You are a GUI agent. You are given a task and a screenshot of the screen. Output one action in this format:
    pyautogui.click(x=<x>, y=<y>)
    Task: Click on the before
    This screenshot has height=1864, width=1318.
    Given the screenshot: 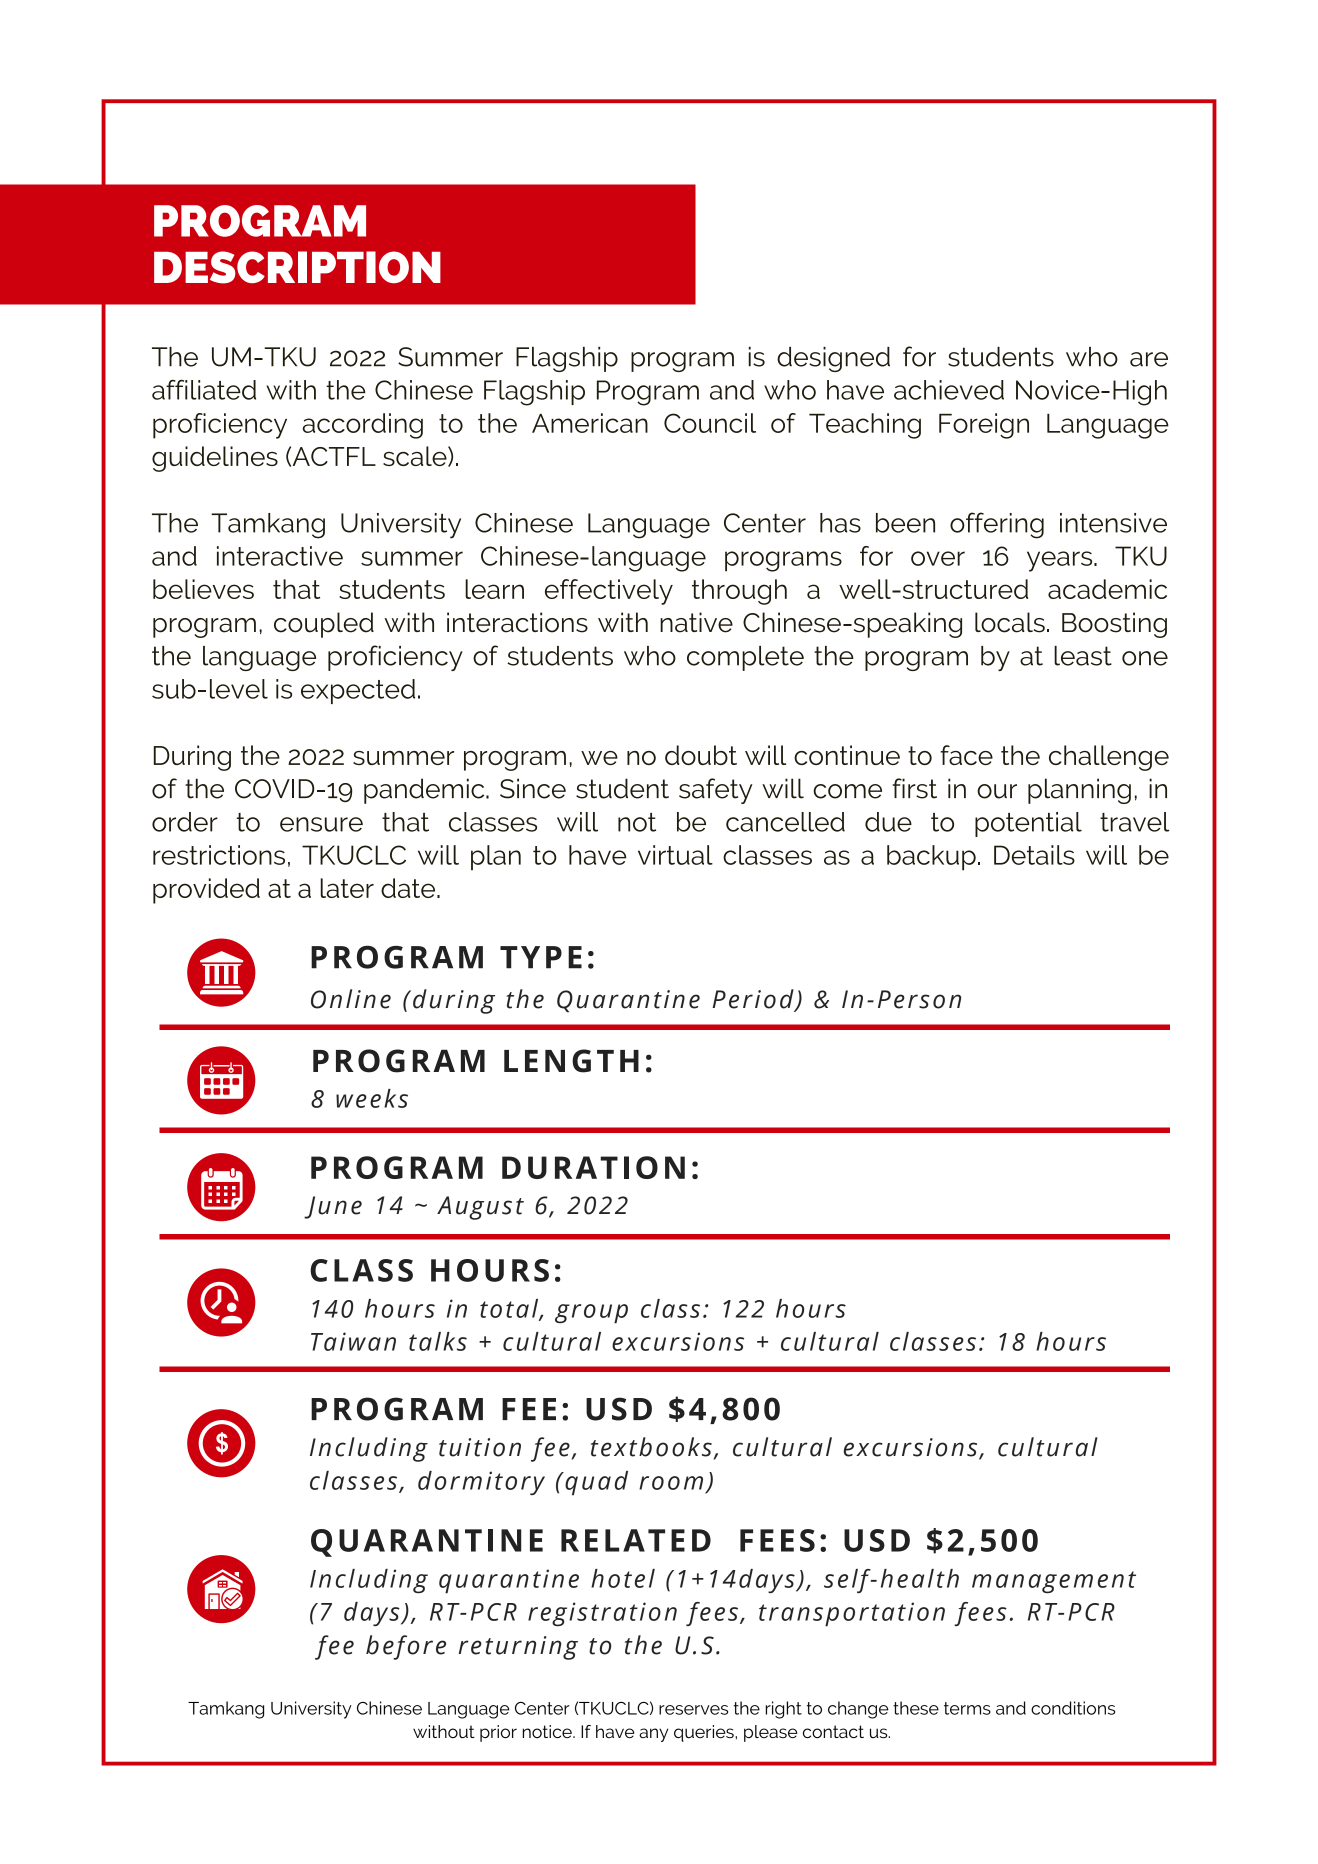 What is the action you would take?
    pyautogui.click(x=406, y=1647)
